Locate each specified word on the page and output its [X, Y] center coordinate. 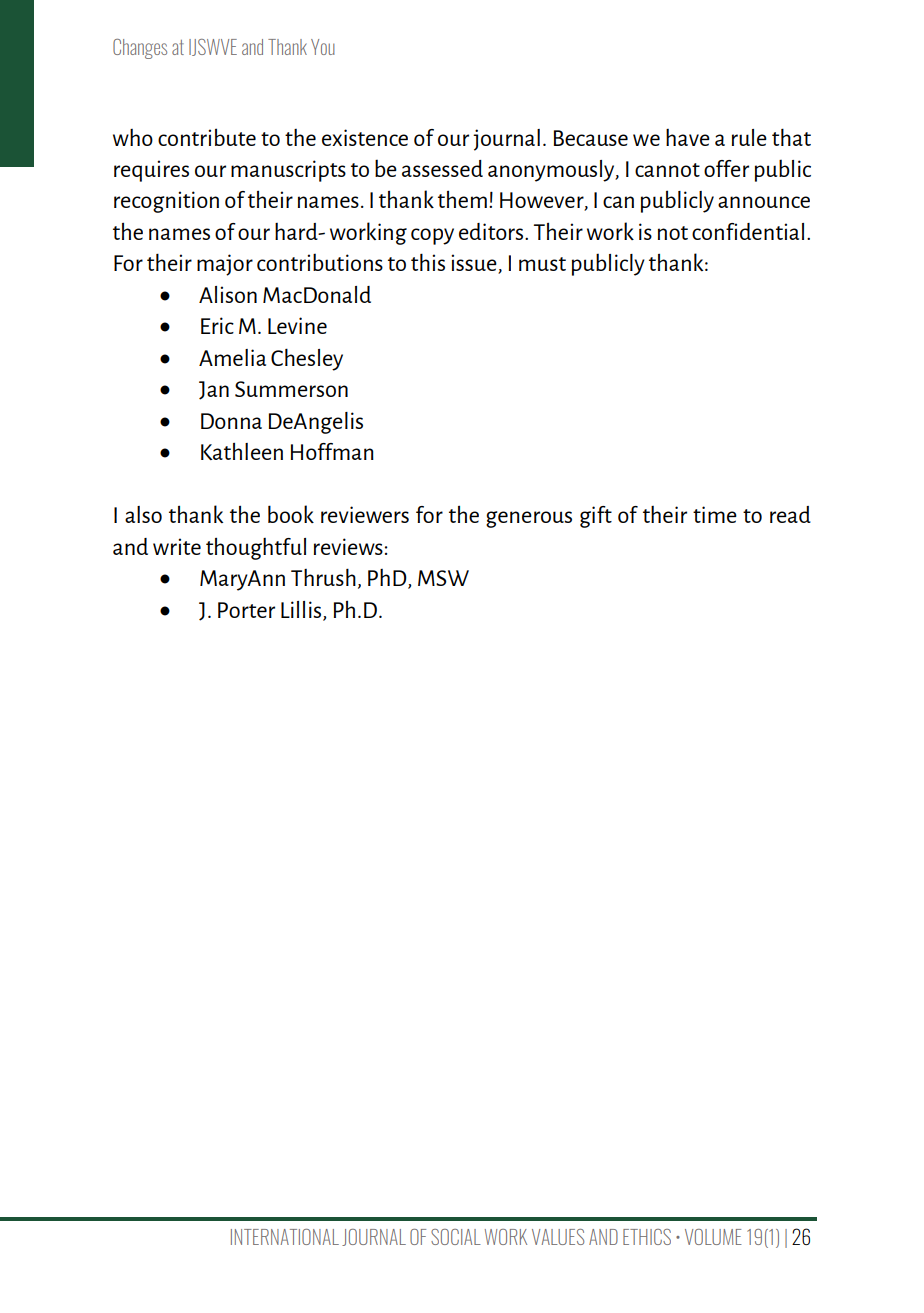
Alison [228, 294]
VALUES [558, 1237]
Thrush [323, 577]
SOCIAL [456, 1237]
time [715, 514]
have [688, 137]
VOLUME [713, 1237]
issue [475, 264]
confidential [748, 231]
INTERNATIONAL [285, 1237]
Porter [246, 610]
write [177, 546]
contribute [207, 137]
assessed [442, 168]
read [790, 514]
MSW [443, 578]
